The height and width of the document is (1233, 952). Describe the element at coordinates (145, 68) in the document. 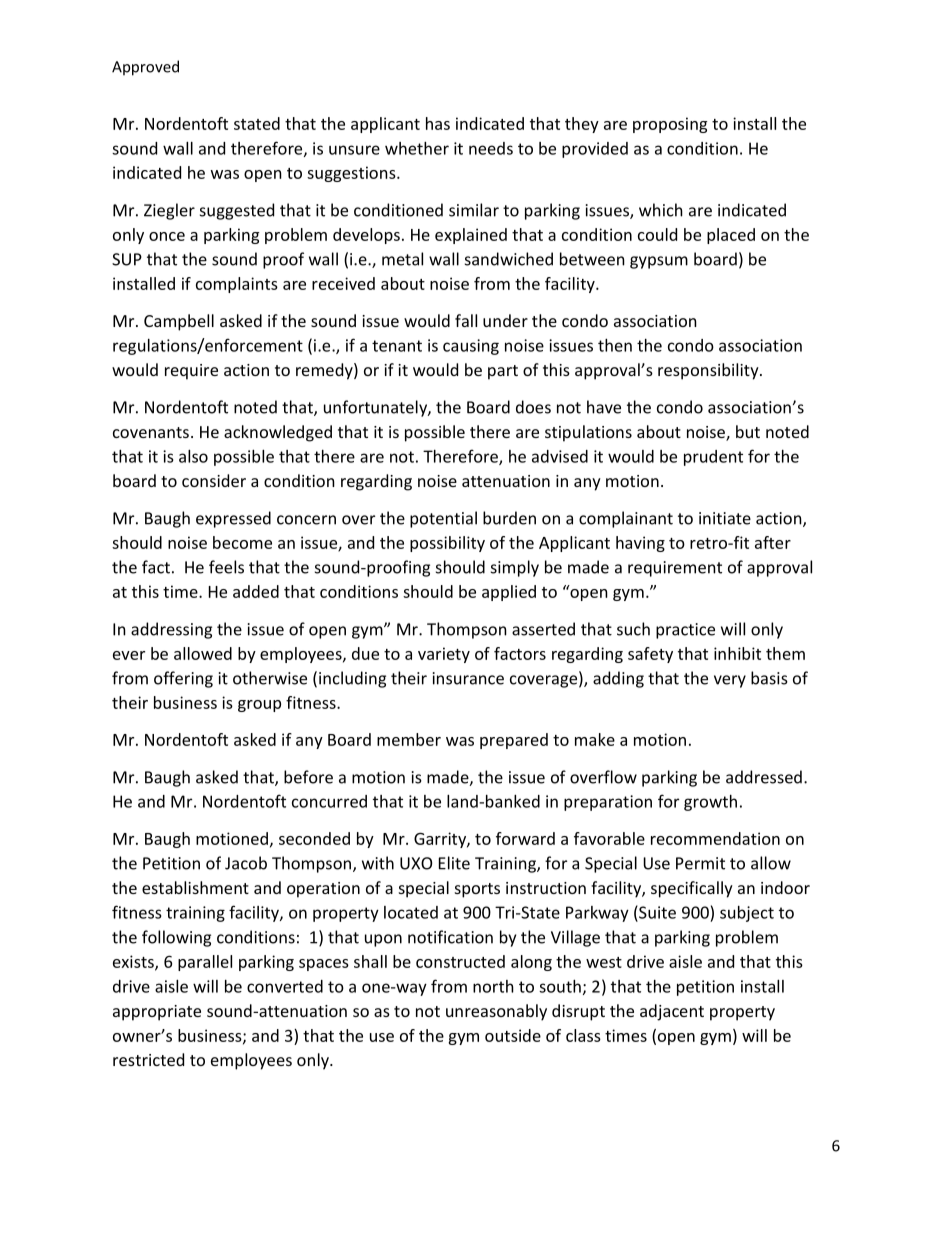

I see `Approved` at that location.
